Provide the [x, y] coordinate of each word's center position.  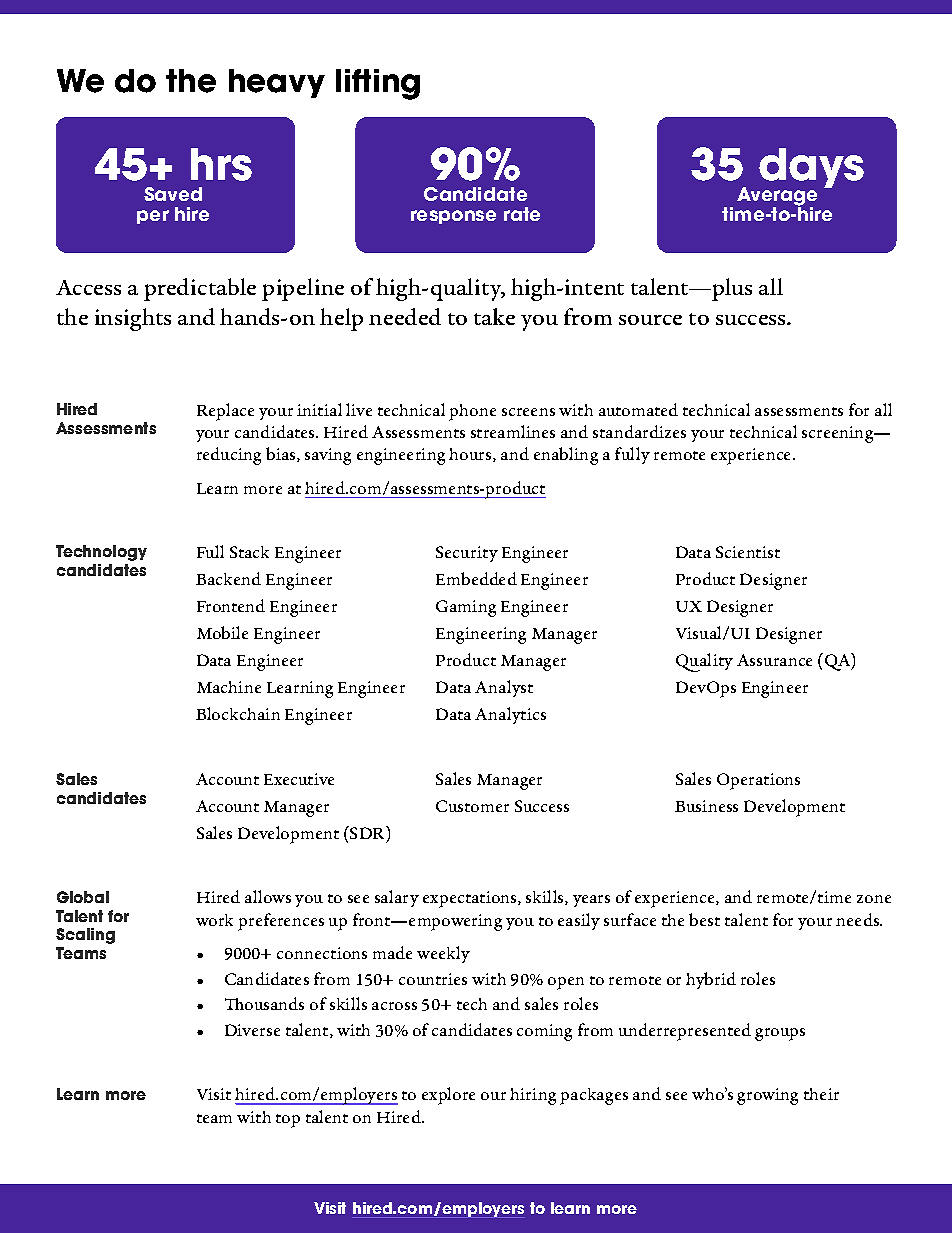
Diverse [252, 1030]
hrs [221, 164]
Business [706, 806]
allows [268, 896]
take [494, 316]
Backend [228, 578]
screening [839, 434]
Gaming [466, 608]
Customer [472, 806]
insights [133, 319]
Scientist [748, 552]
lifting [378, 84]
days [811, 169]
